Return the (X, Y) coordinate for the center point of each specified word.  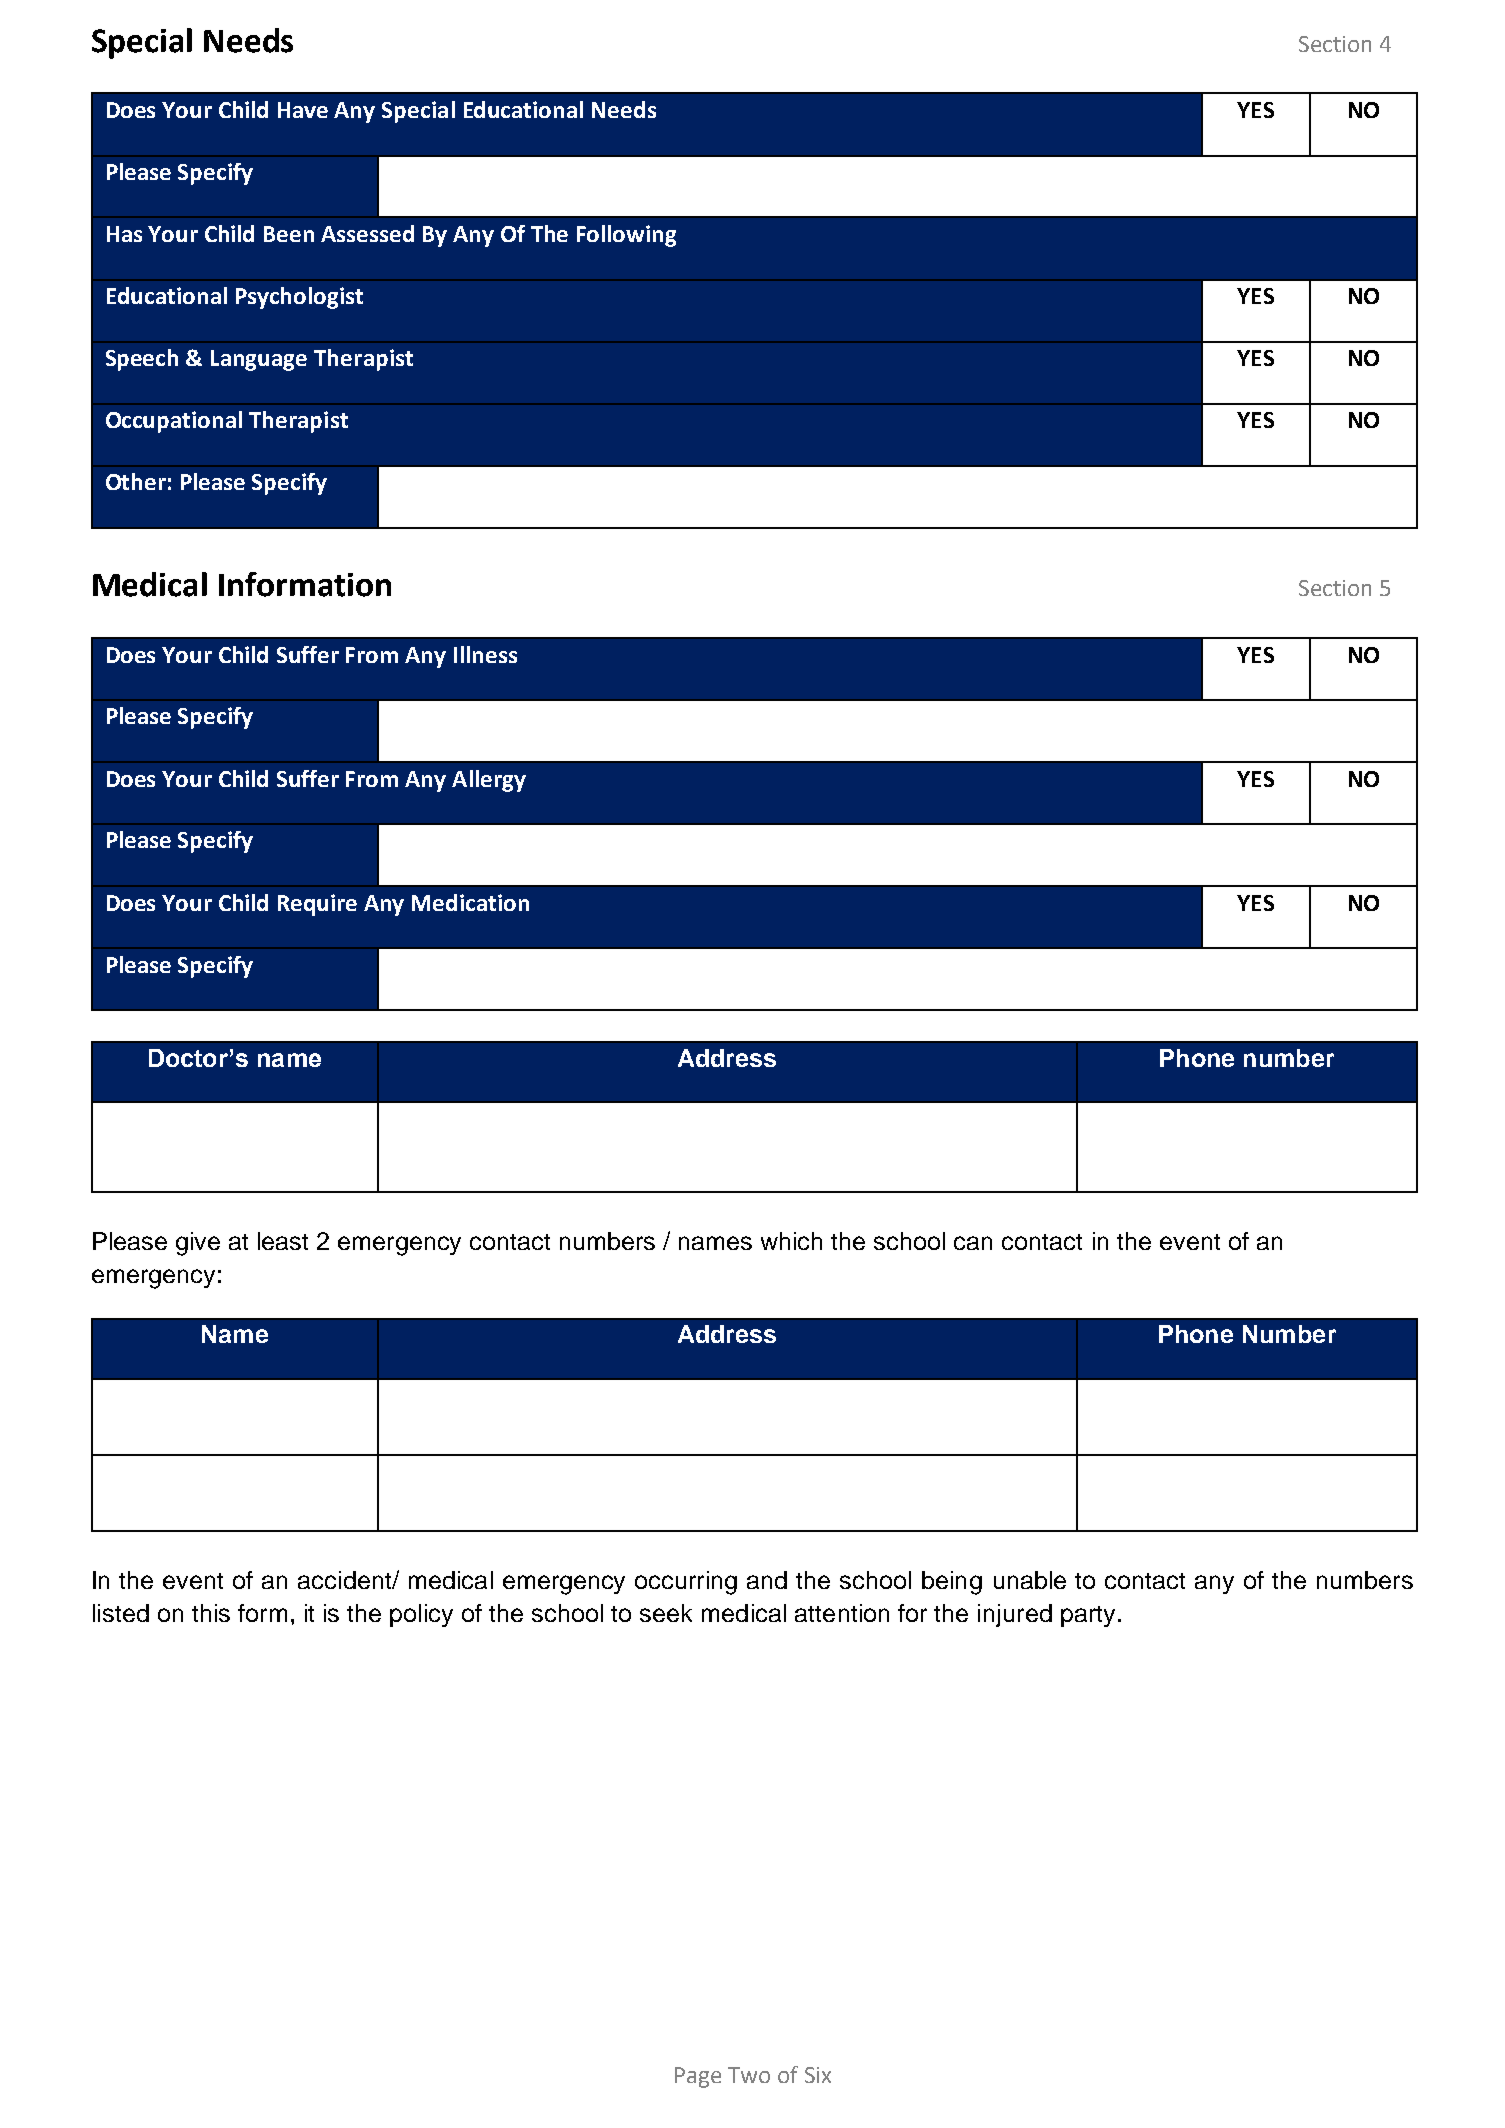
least (283, 1241)
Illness (485, 654)
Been (289, 234)
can (973, 1243)
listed (121, 1613)
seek (666, 1613)
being (952, 1583)
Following (626, 236)
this (211, 1613)
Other (136, 481)
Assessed (367, 233)
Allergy (489, 781)
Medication (470, 902)
